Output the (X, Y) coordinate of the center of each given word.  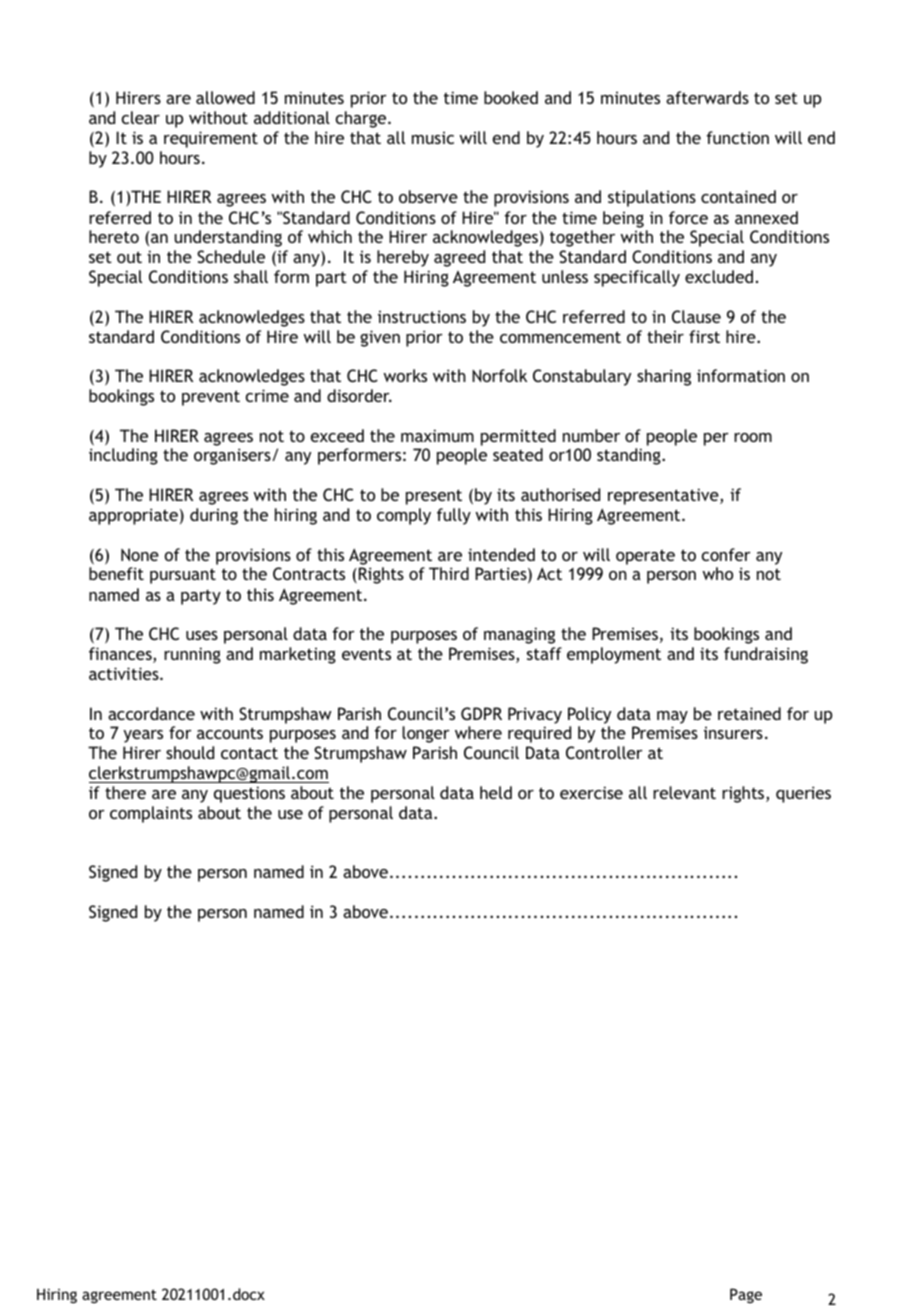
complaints (151, 814)
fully (454, 516)
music (433, 138)
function (737, 137)
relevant (684, 792)
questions (249, 794)
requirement (211, 139)
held (496, 792)
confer (726, 554)
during (214, 516)
